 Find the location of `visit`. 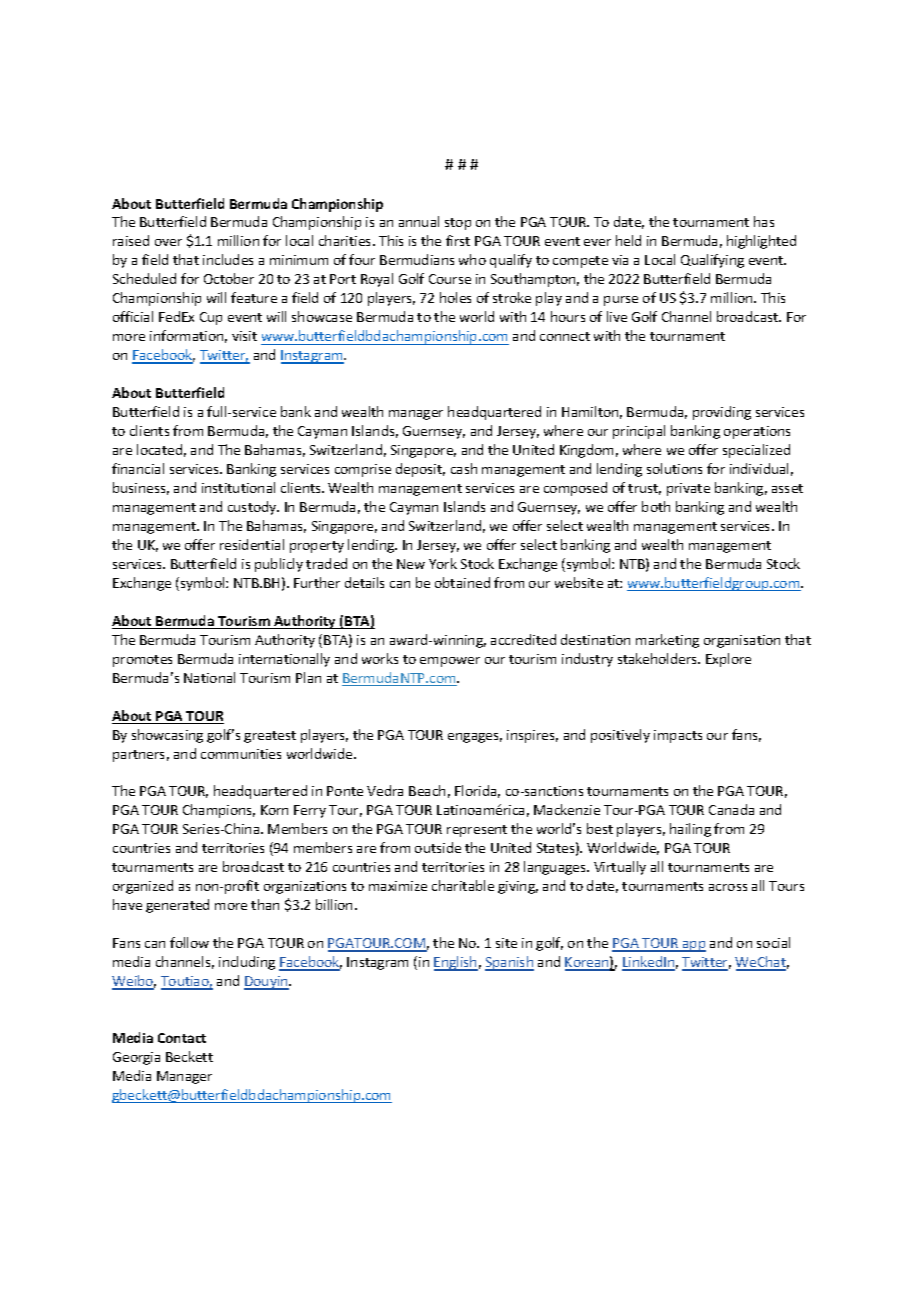

visit is located at coordinates (244, 336).
